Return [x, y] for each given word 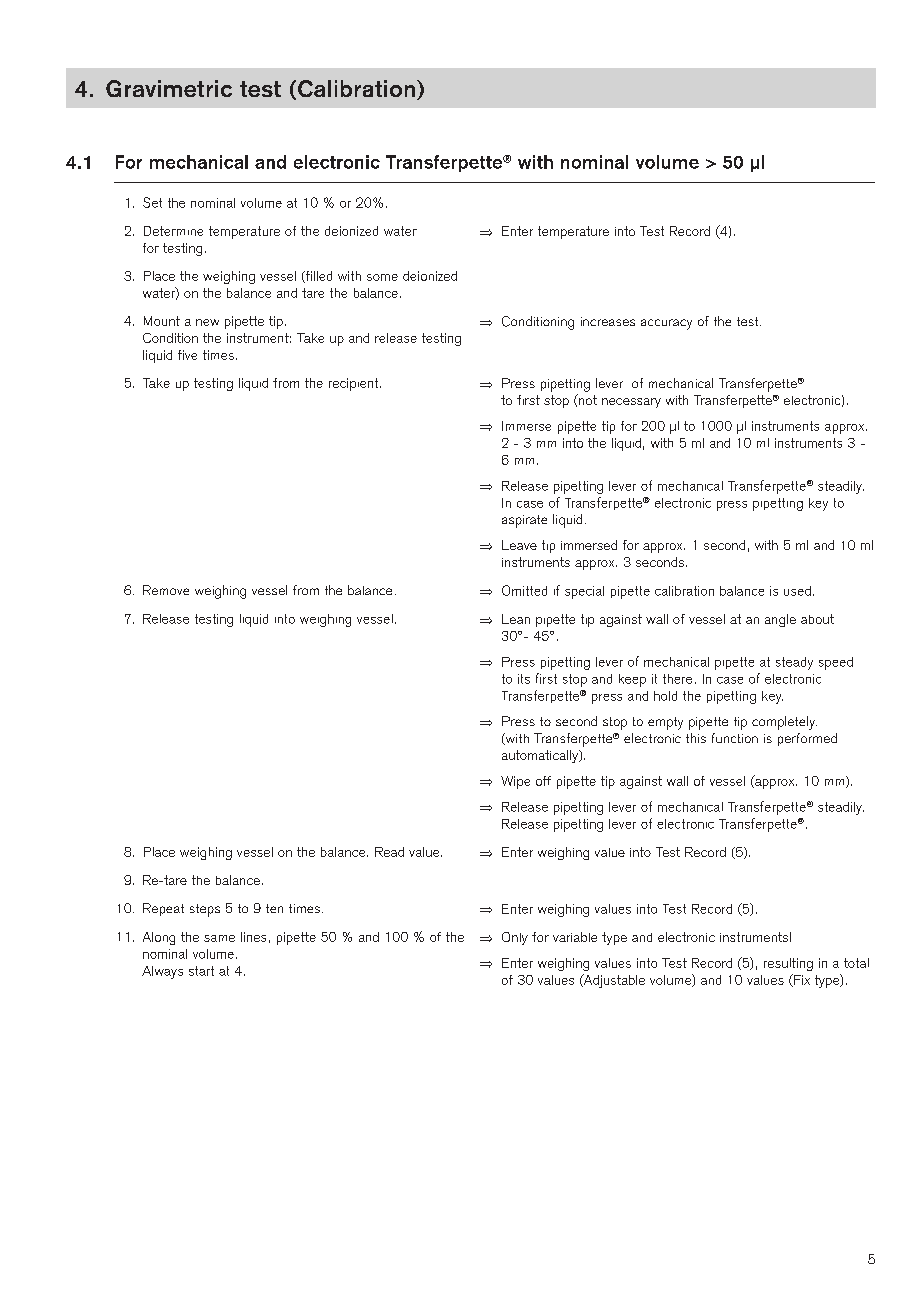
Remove [166, 590]
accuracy [666, 324]
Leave [519, 545]
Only [515, 938]
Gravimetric [169, 88]
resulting [788, 964]
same [219, 938]
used [797, 591]
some [382, 277]
